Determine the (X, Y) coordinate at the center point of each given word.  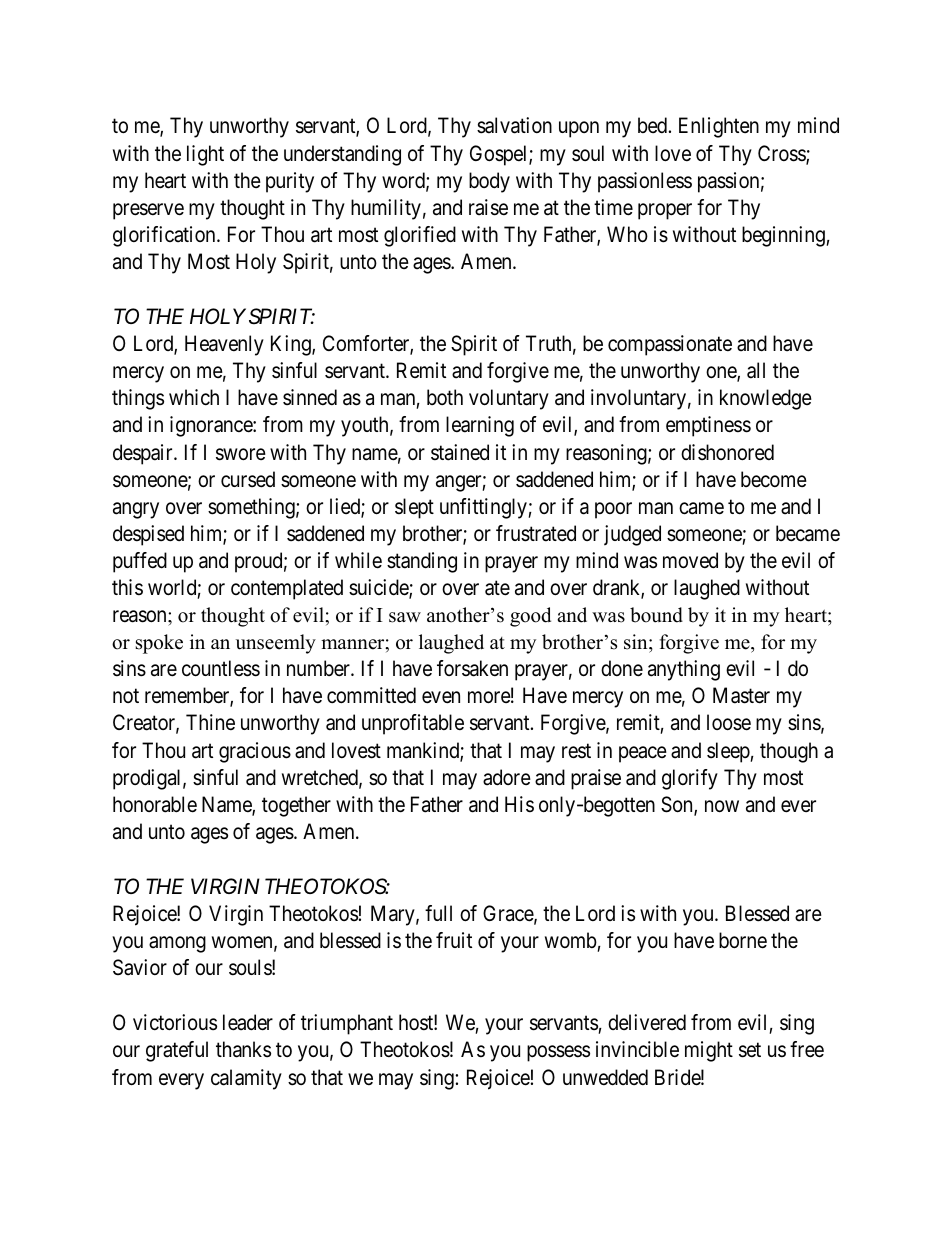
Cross (782, 154)
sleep (729, 752)
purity (290, 182)
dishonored (727, 452)
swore (241, 454)
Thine (210, 722)
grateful (177, 1051)
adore (507, 777)
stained (460, 452)
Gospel (500, 155)
